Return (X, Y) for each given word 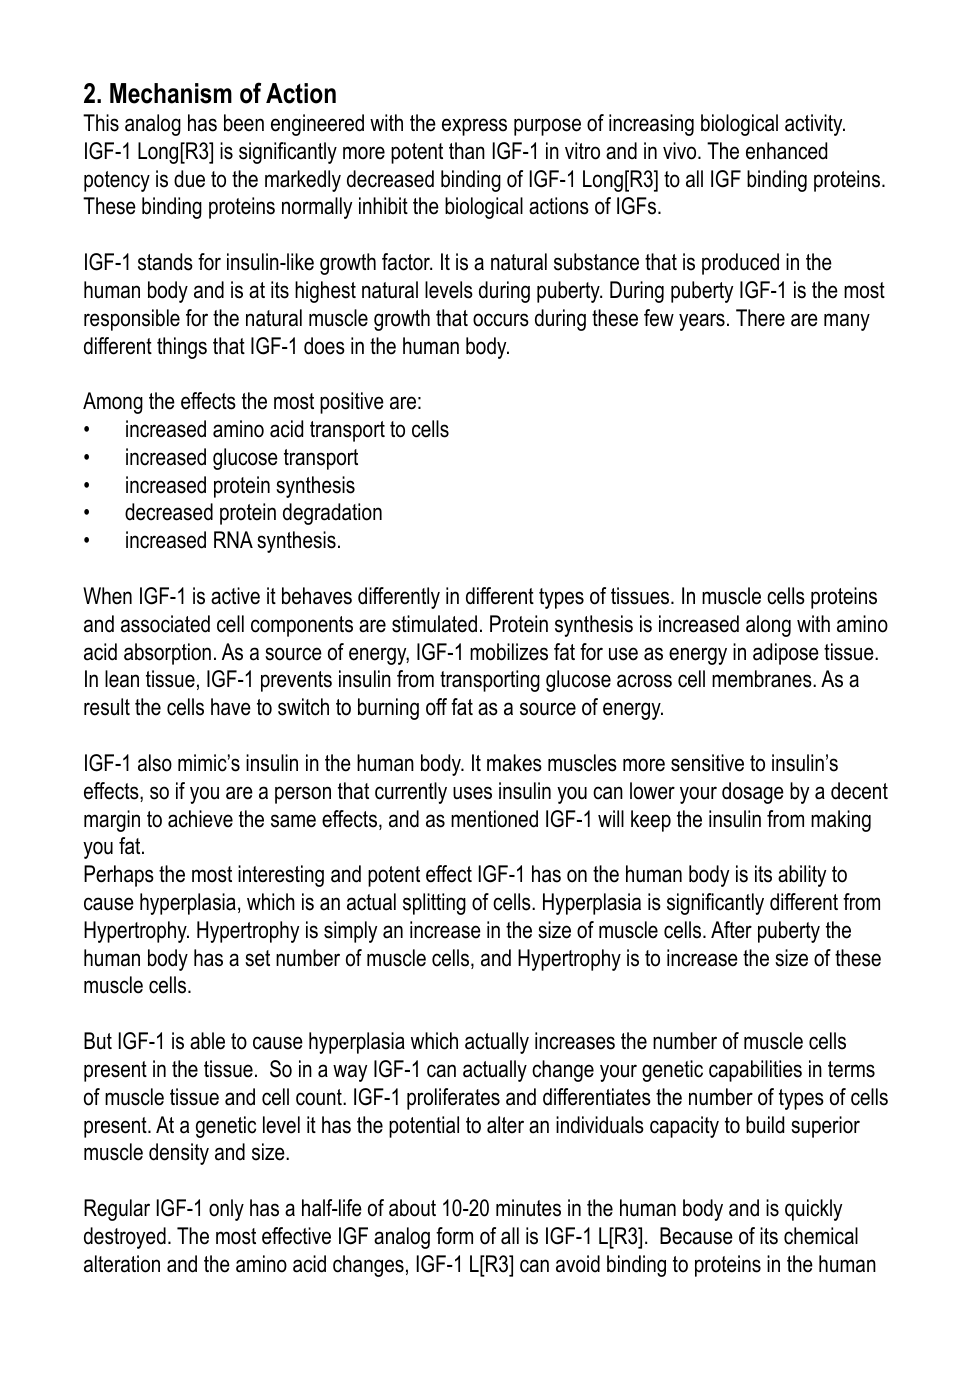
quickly (813, 1210)
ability (802, 876)
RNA (233, 539)
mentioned (494, 819)
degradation (332, 514)
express (474, 127)
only (226, 1210)
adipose (786, 654)
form (454, 1236)
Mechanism (171, 93)
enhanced (786, 151)
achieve (200, 819)
